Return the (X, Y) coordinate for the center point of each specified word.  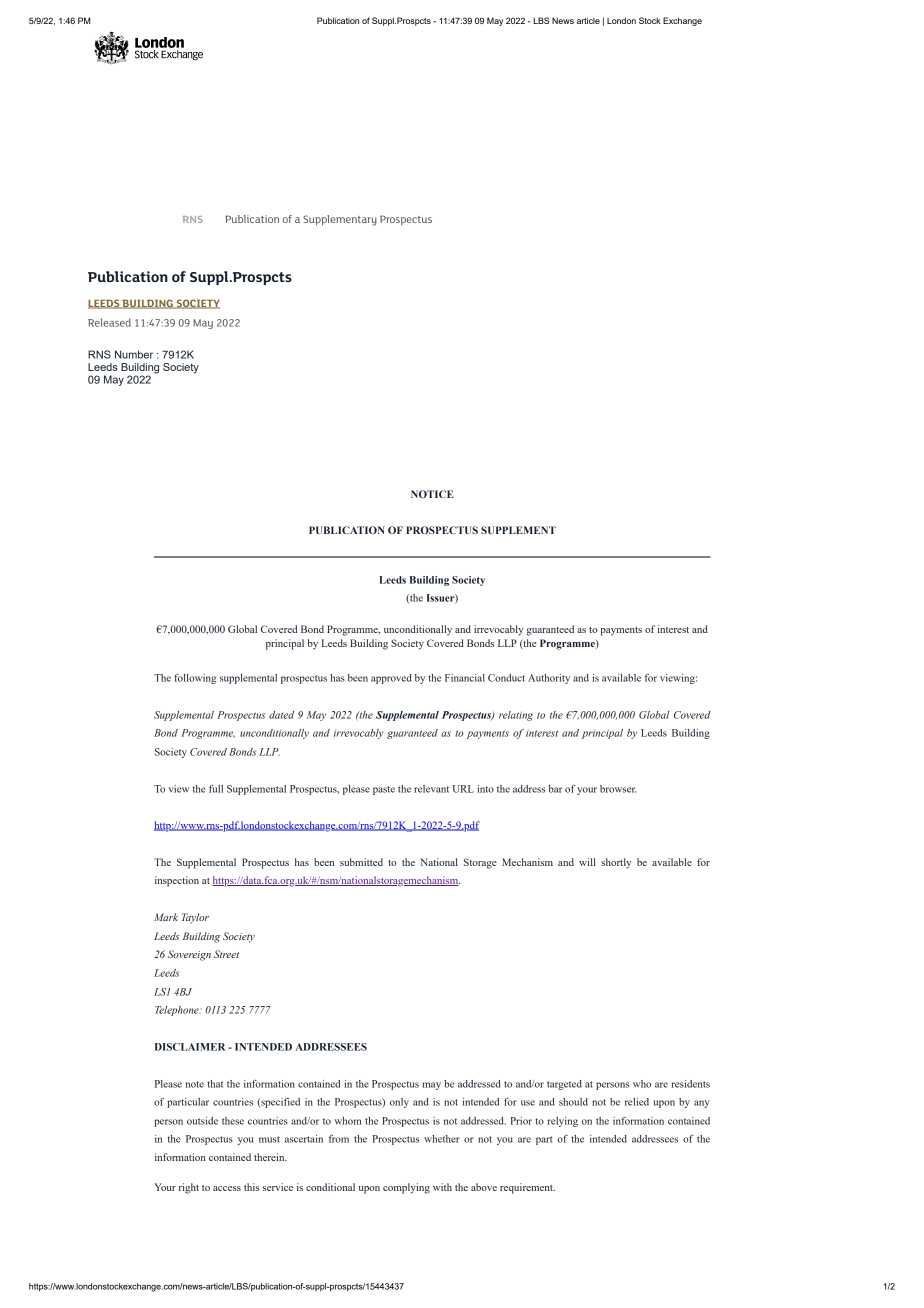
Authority (549, 679)
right (189, 1188)
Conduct (506, 678)
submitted (361, 862)
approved (391, 679)
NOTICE (432, 494)
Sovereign (189, 955)
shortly (616, 863)
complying (406, 1188)
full (216, 789)
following (195, 679)
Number (134, 354)
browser (618, 789)
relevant (431, 789)
